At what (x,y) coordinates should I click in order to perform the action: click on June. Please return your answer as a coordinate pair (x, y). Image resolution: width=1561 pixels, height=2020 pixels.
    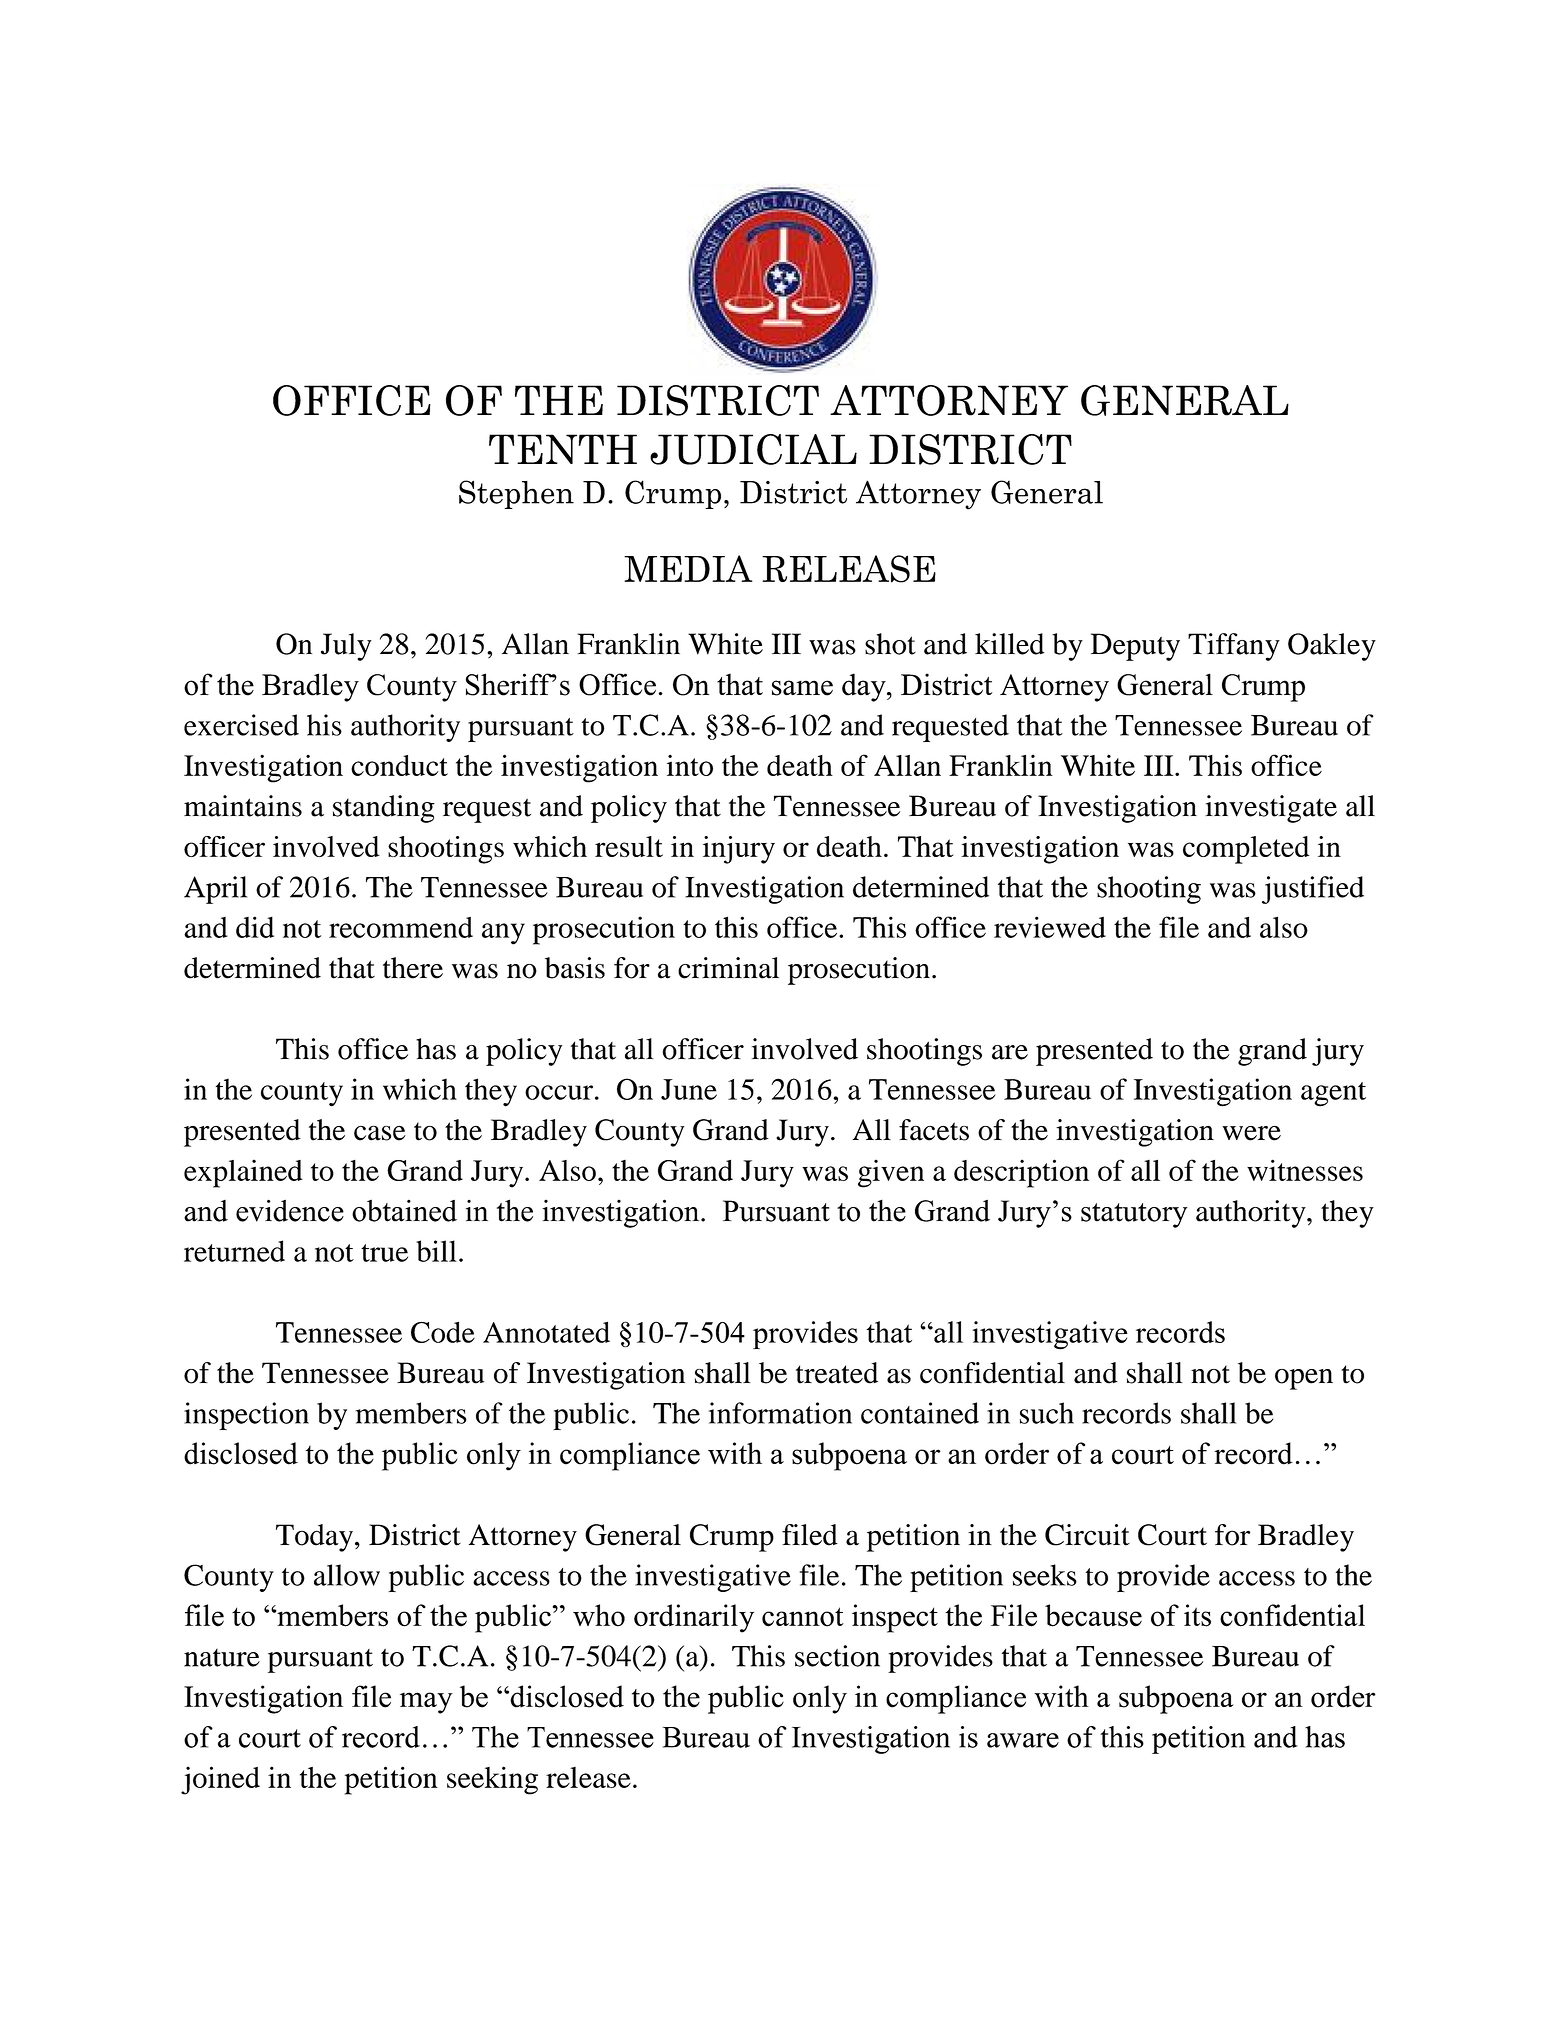
    Looking at the image, I should click on (689, 1089).
